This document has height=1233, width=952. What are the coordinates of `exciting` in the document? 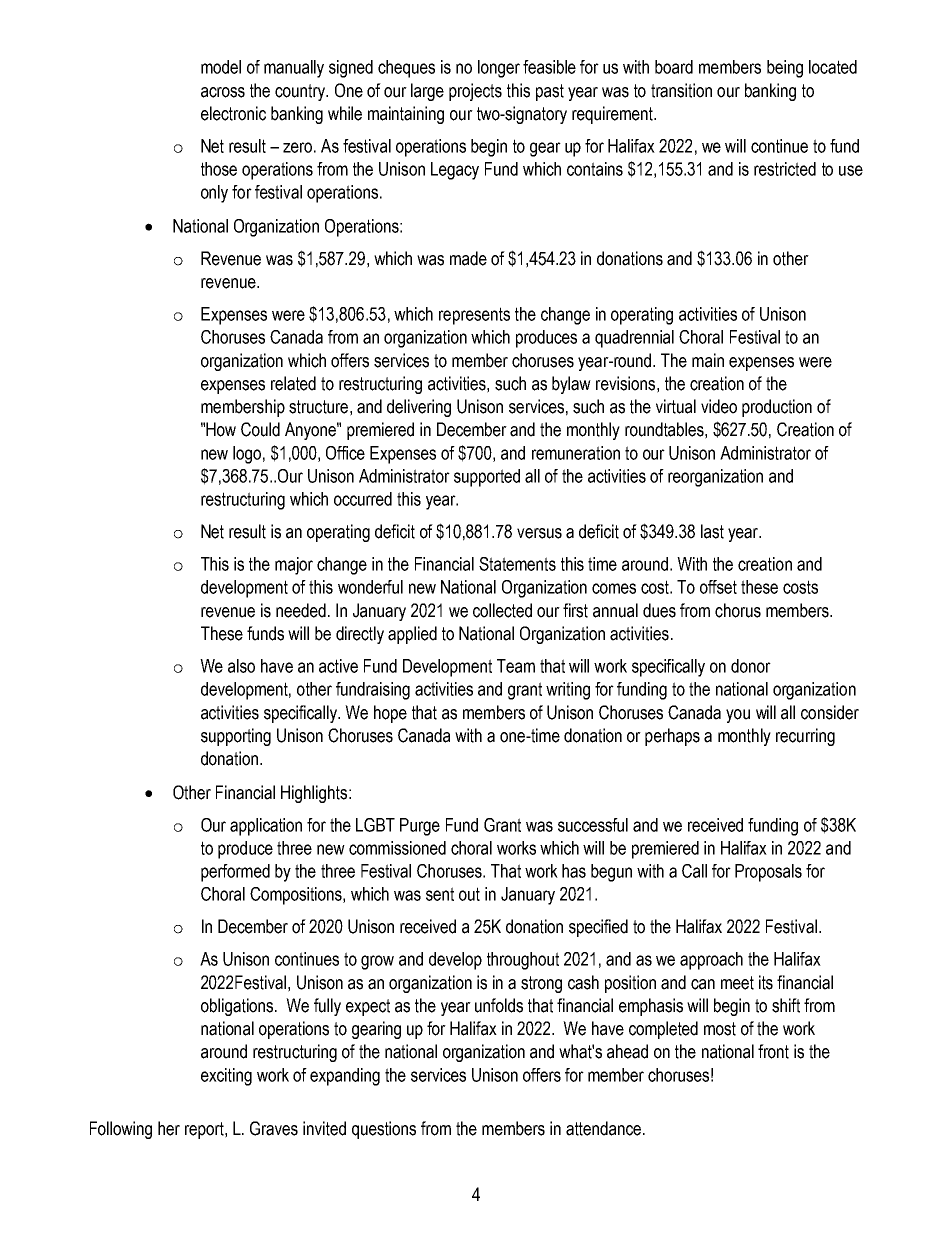 It's located at (226, 1077).
